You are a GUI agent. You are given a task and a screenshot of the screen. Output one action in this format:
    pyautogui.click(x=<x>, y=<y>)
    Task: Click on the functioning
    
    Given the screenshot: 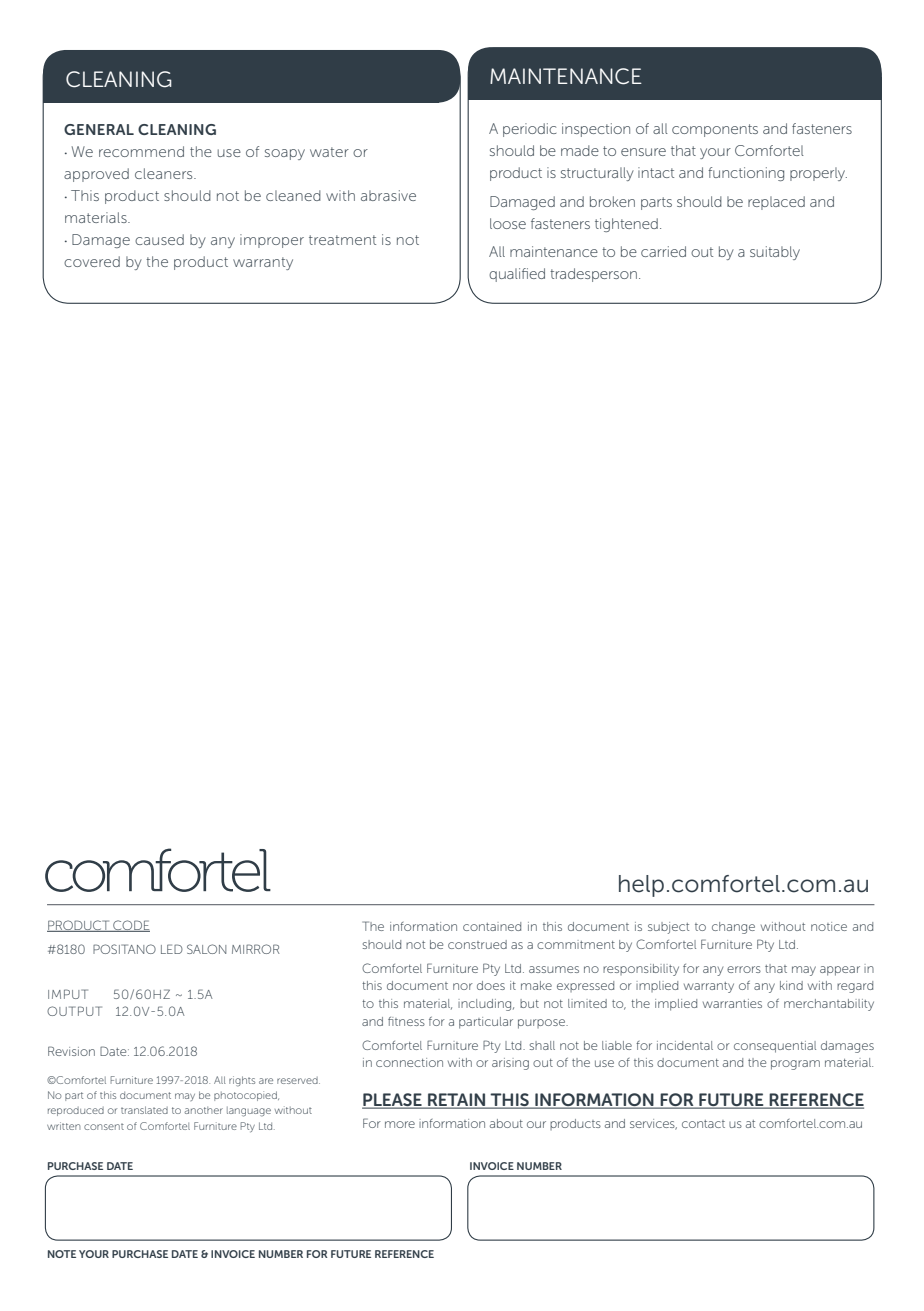 What is the action you would take?
    pyautogui.click(x=746, y=174)
